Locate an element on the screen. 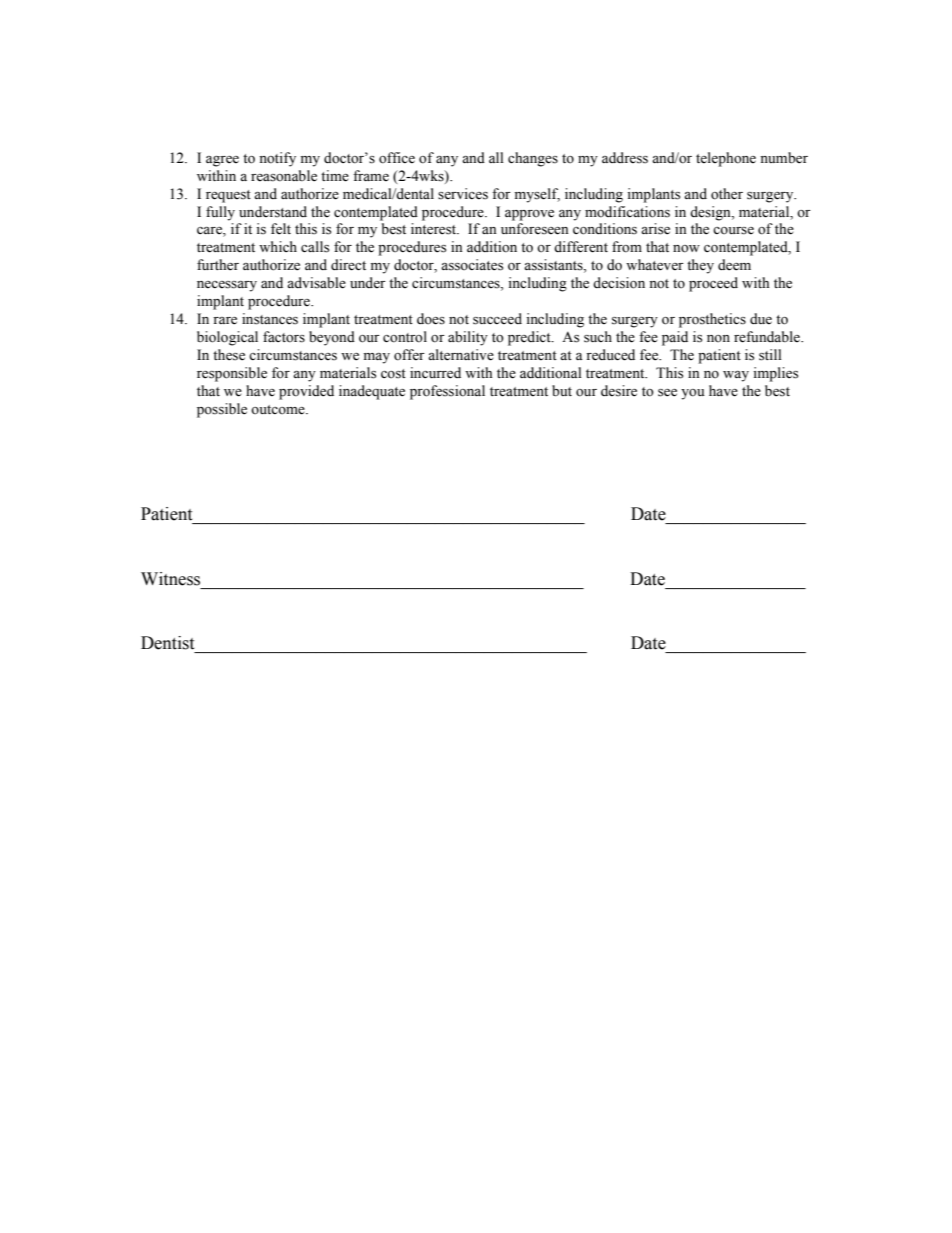  unforeseen is located at coordinates (535, 229).
